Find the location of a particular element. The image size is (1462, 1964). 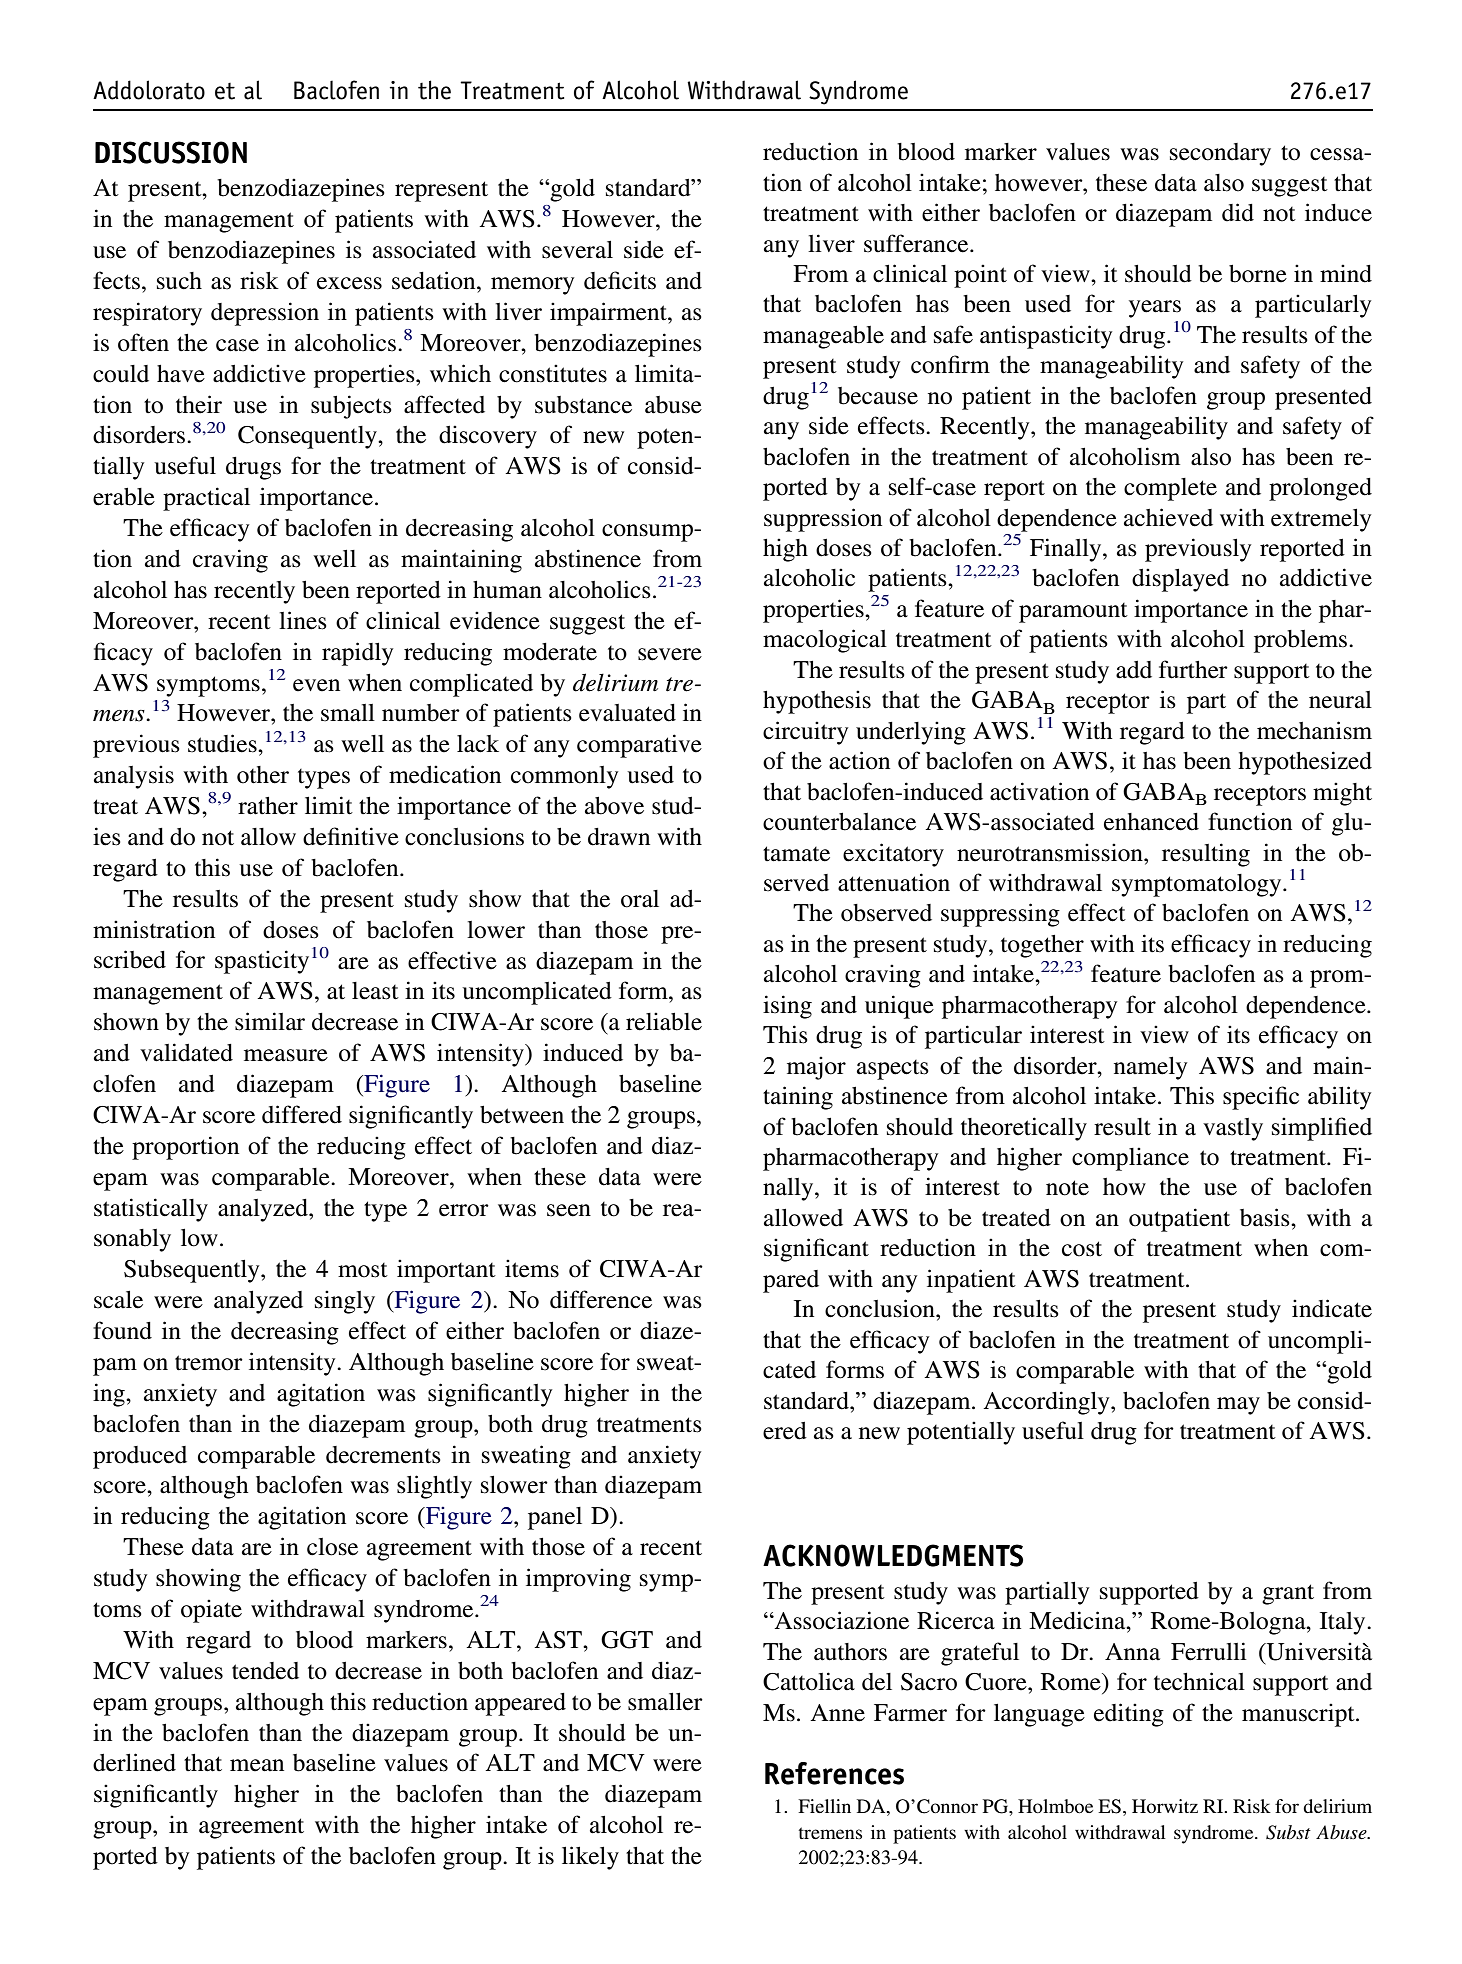

DISCUSSION is located at coordinates (171, 152).
